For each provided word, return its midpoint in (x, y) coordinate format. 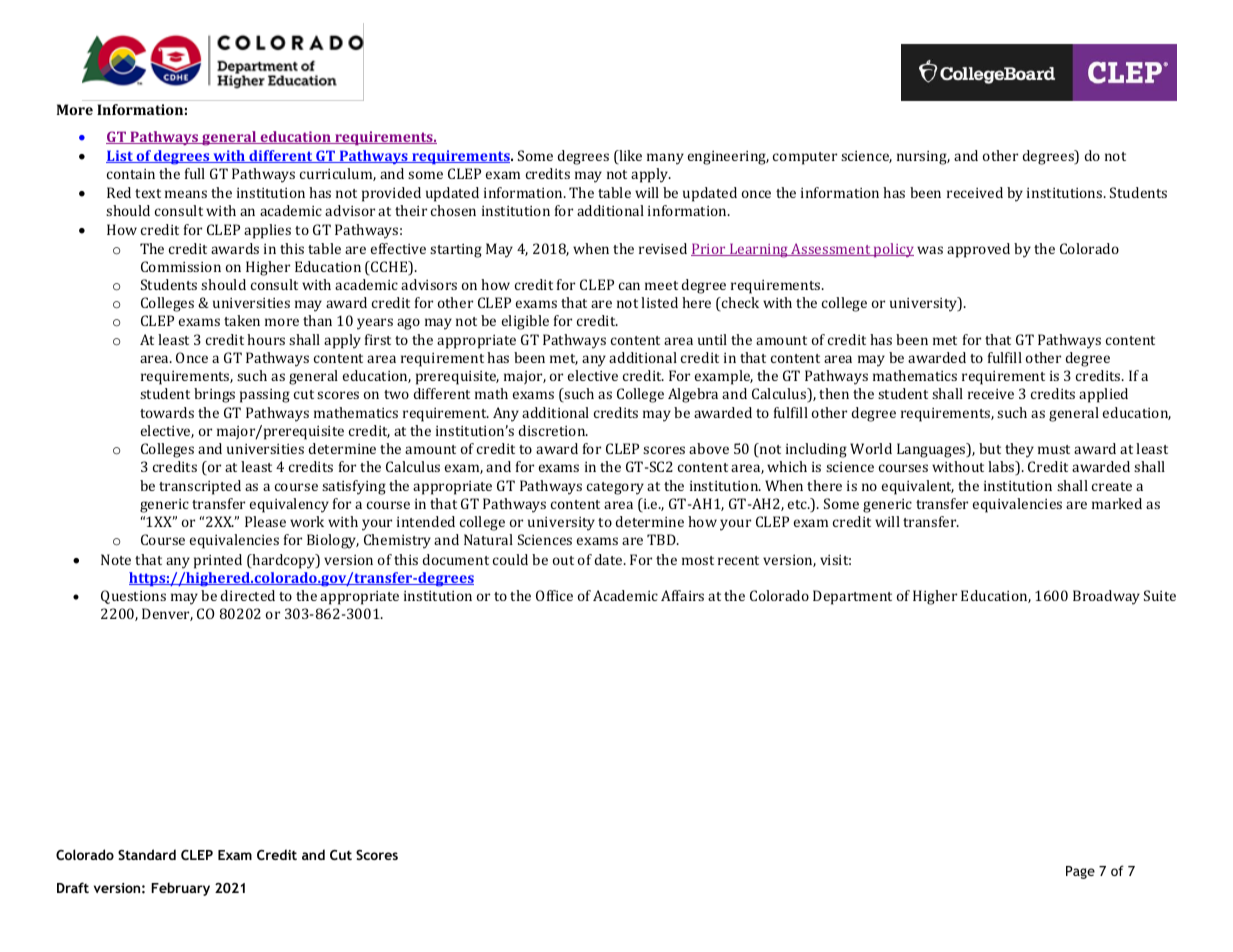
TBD (662, 539)
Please (265, 521)
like (629, 157)
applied (1103, 395)
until (712, 339)
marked (1117, 503)
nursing (923, 158)
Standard (147, 854)
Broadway (1106, 597)
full (195, 173)
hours (266, 339)
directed (248, 595)
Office (554, 595)
